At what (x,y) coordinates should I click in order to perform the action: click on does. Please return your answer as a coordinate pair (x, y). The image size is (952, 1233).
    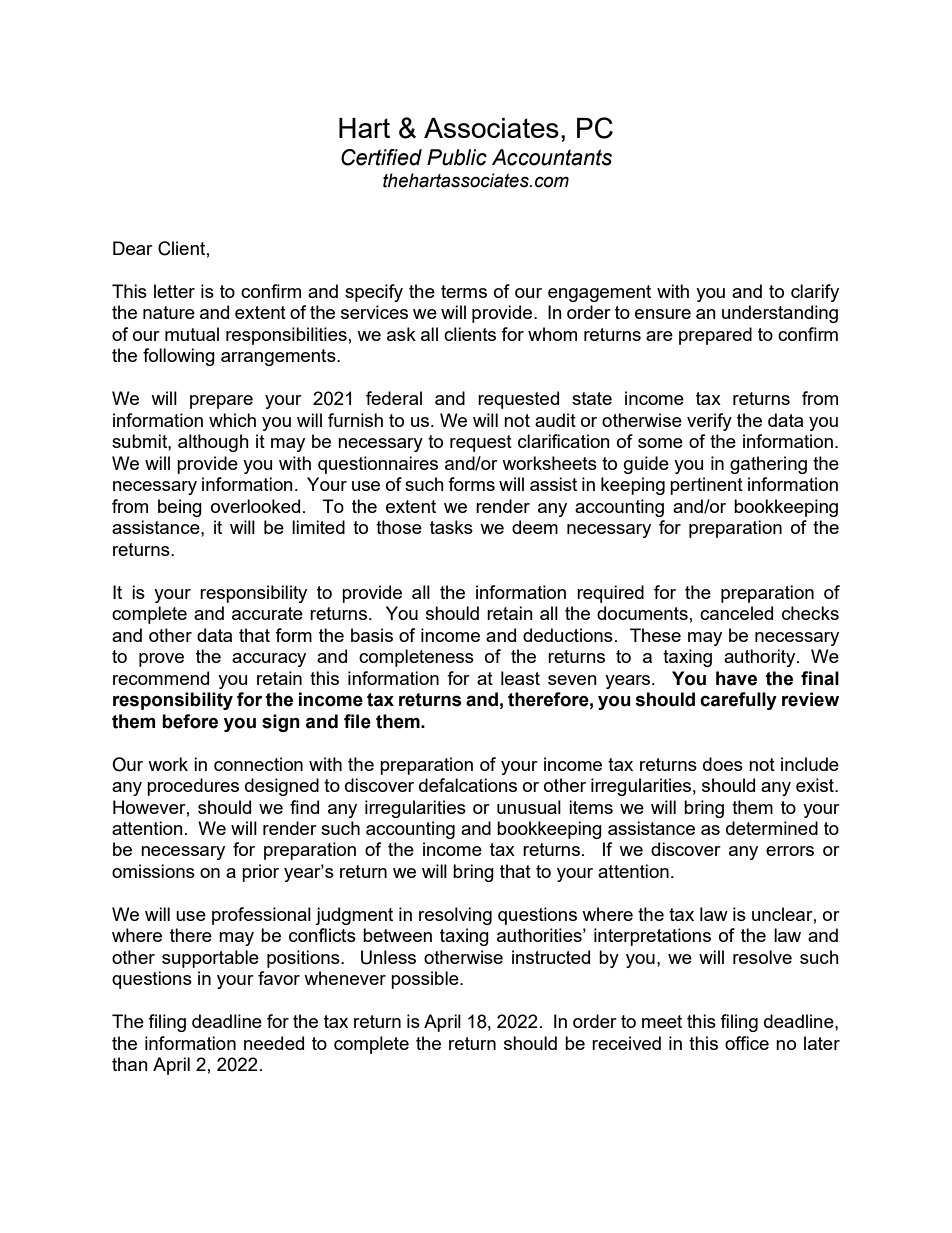
    Looking at the image, I should click on (723, 764).
